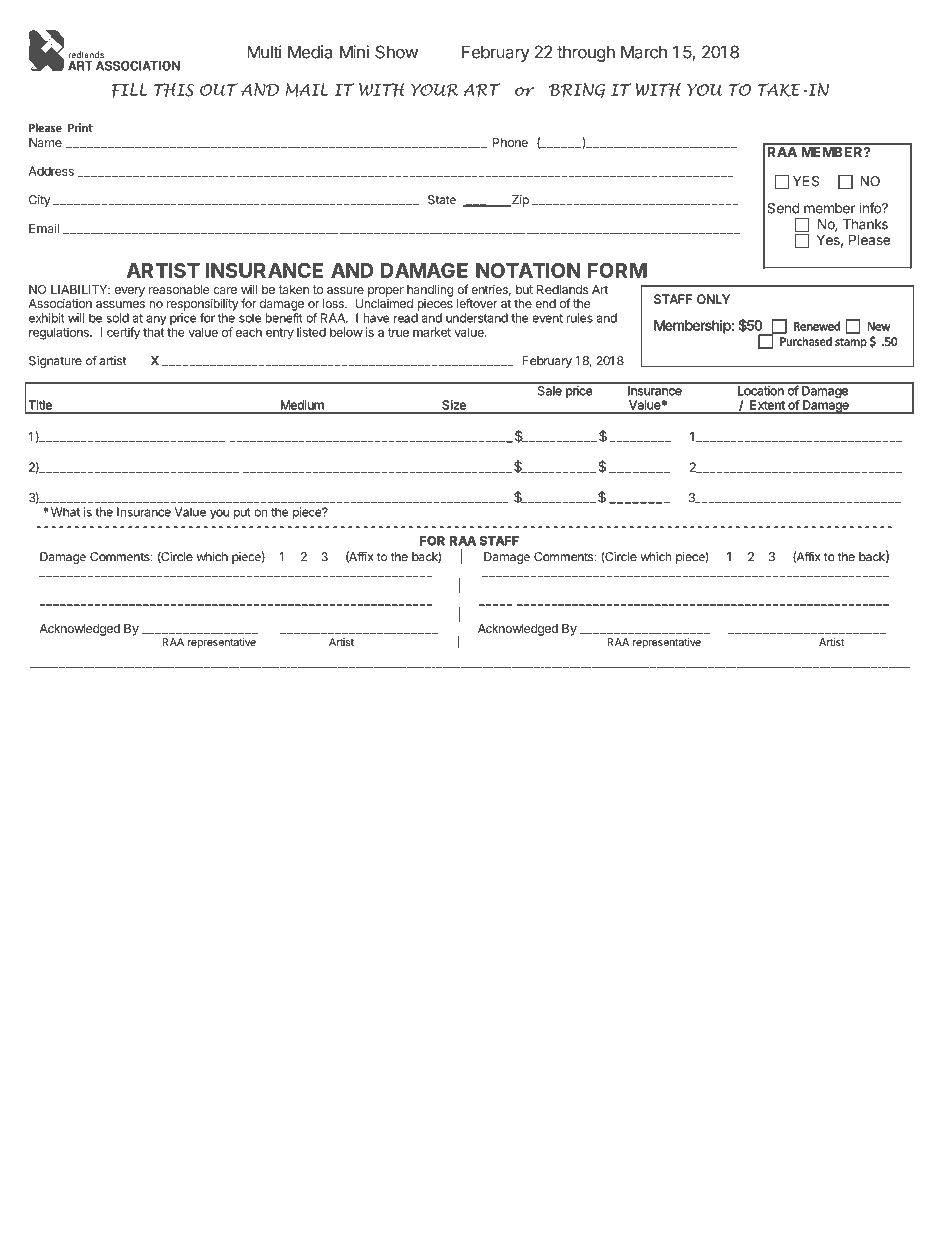 The image size is (952, 1233). What do you see at coordinates (396, 52) in the screenshot?
I see `Show` at bounding box center [396, 52].
